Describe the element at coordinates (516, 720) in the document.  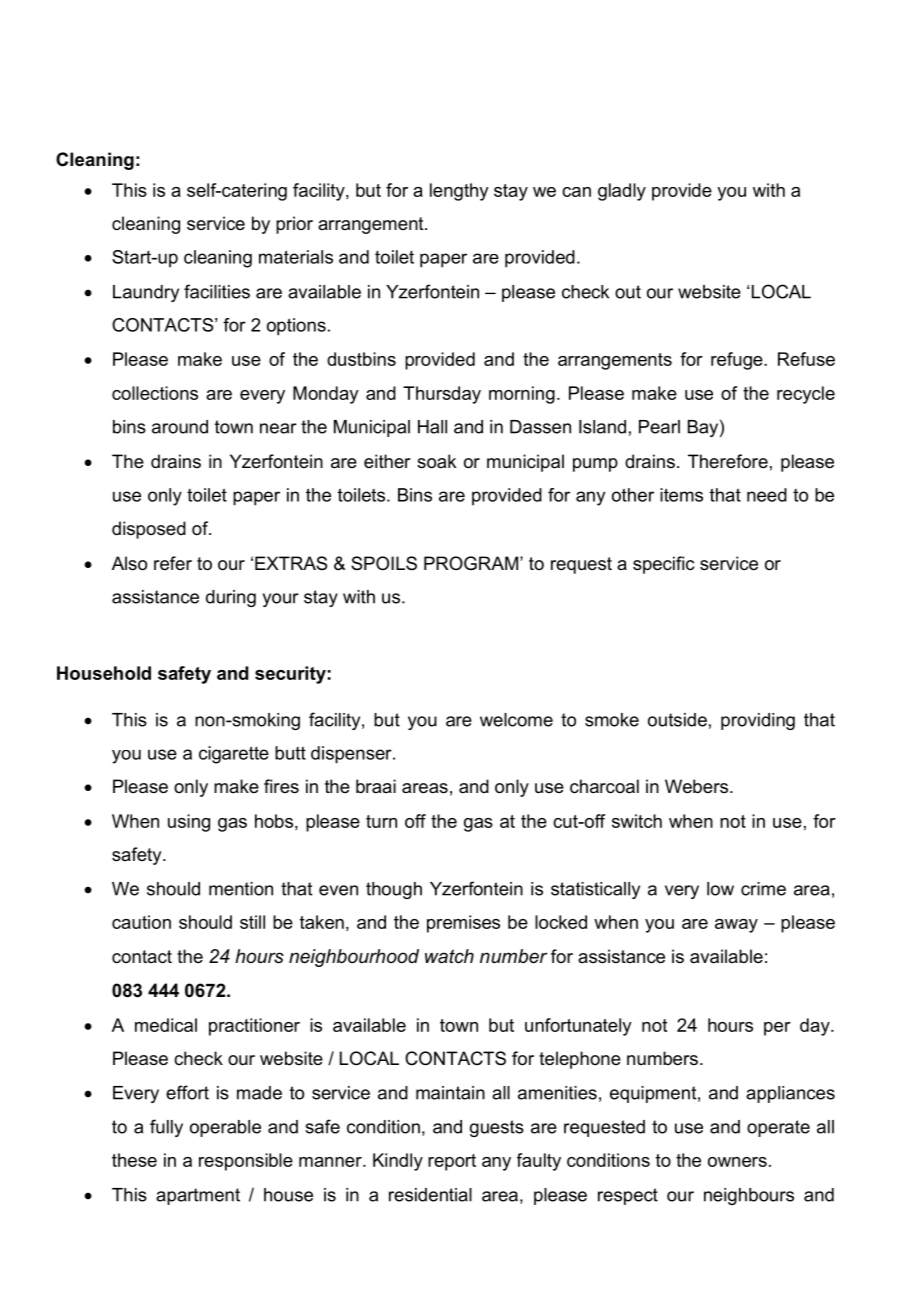
I see `welcome` at that location.
